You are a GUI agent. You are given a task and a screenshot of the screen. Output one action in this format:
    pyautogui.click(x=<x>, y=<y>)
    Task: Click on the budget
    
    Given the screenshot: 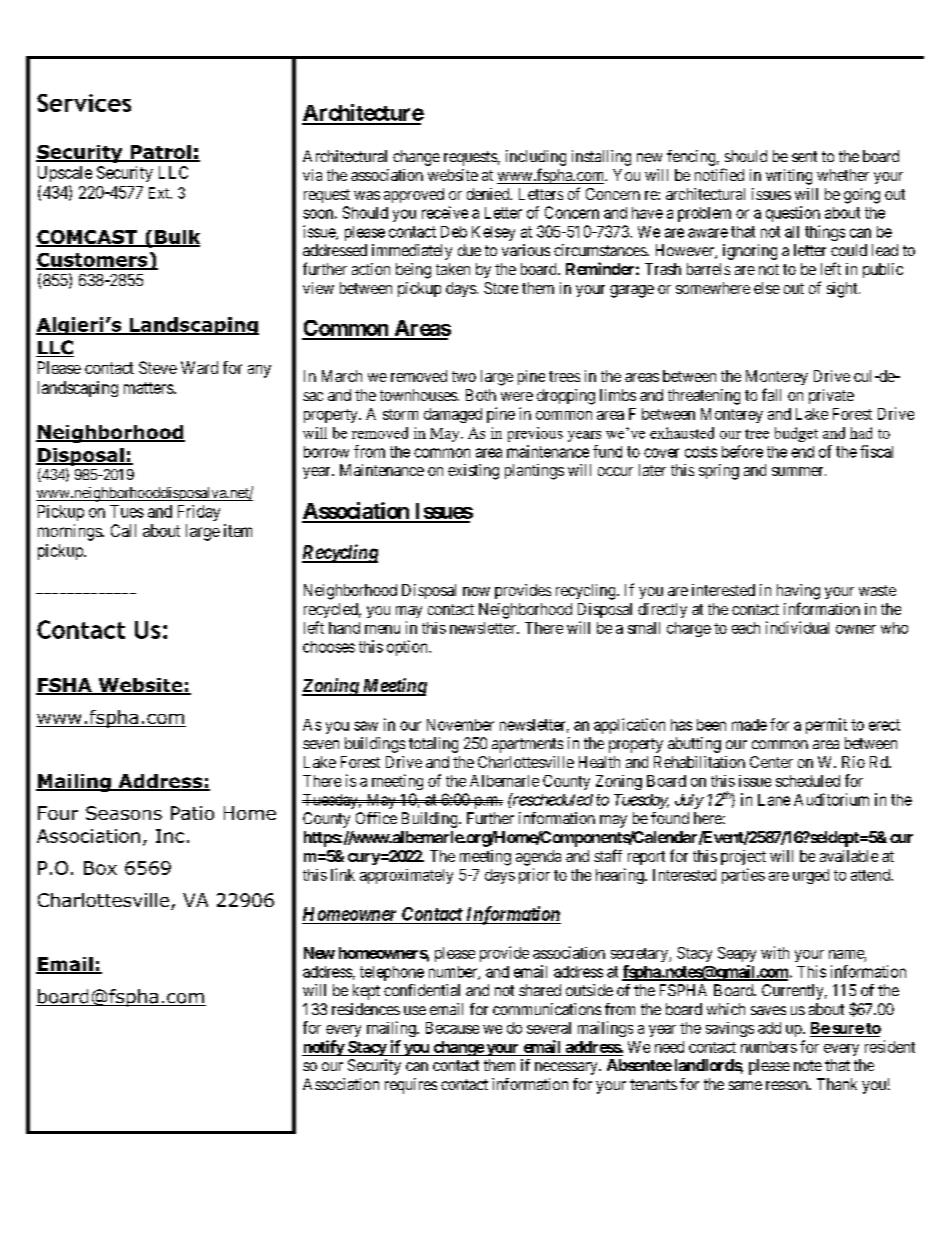 What is the action you would take?
    pyautogui.click(x=796, y=434)
